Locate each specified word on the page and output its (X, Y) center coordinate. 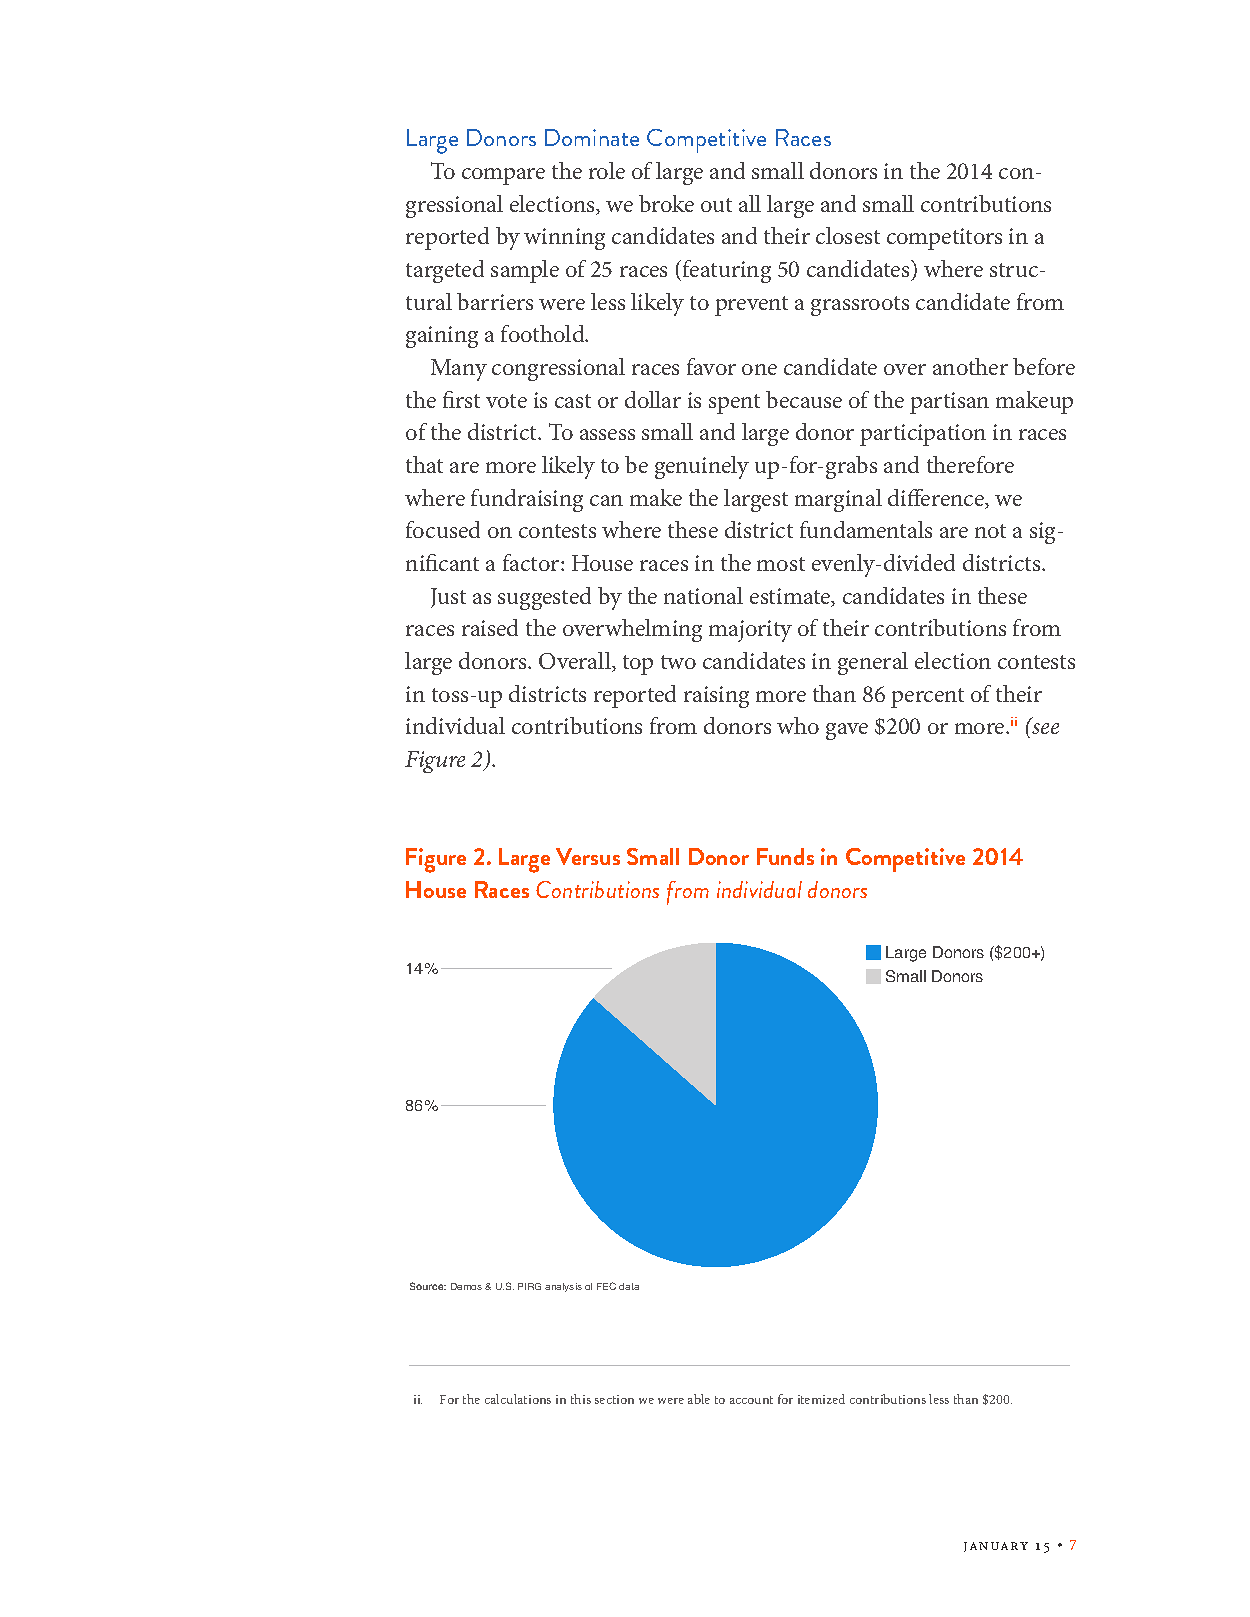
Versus (588, 856)
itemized (821, 1399)
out (716, 205)
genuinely (702, 467)
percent (927, 698)
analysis (563, 1287)
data (629, 1286)
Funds (785, 856)
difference (937, 499)
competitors (944, 239)
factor (532, 562)
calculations (518, 1399)
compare (503, 176)
